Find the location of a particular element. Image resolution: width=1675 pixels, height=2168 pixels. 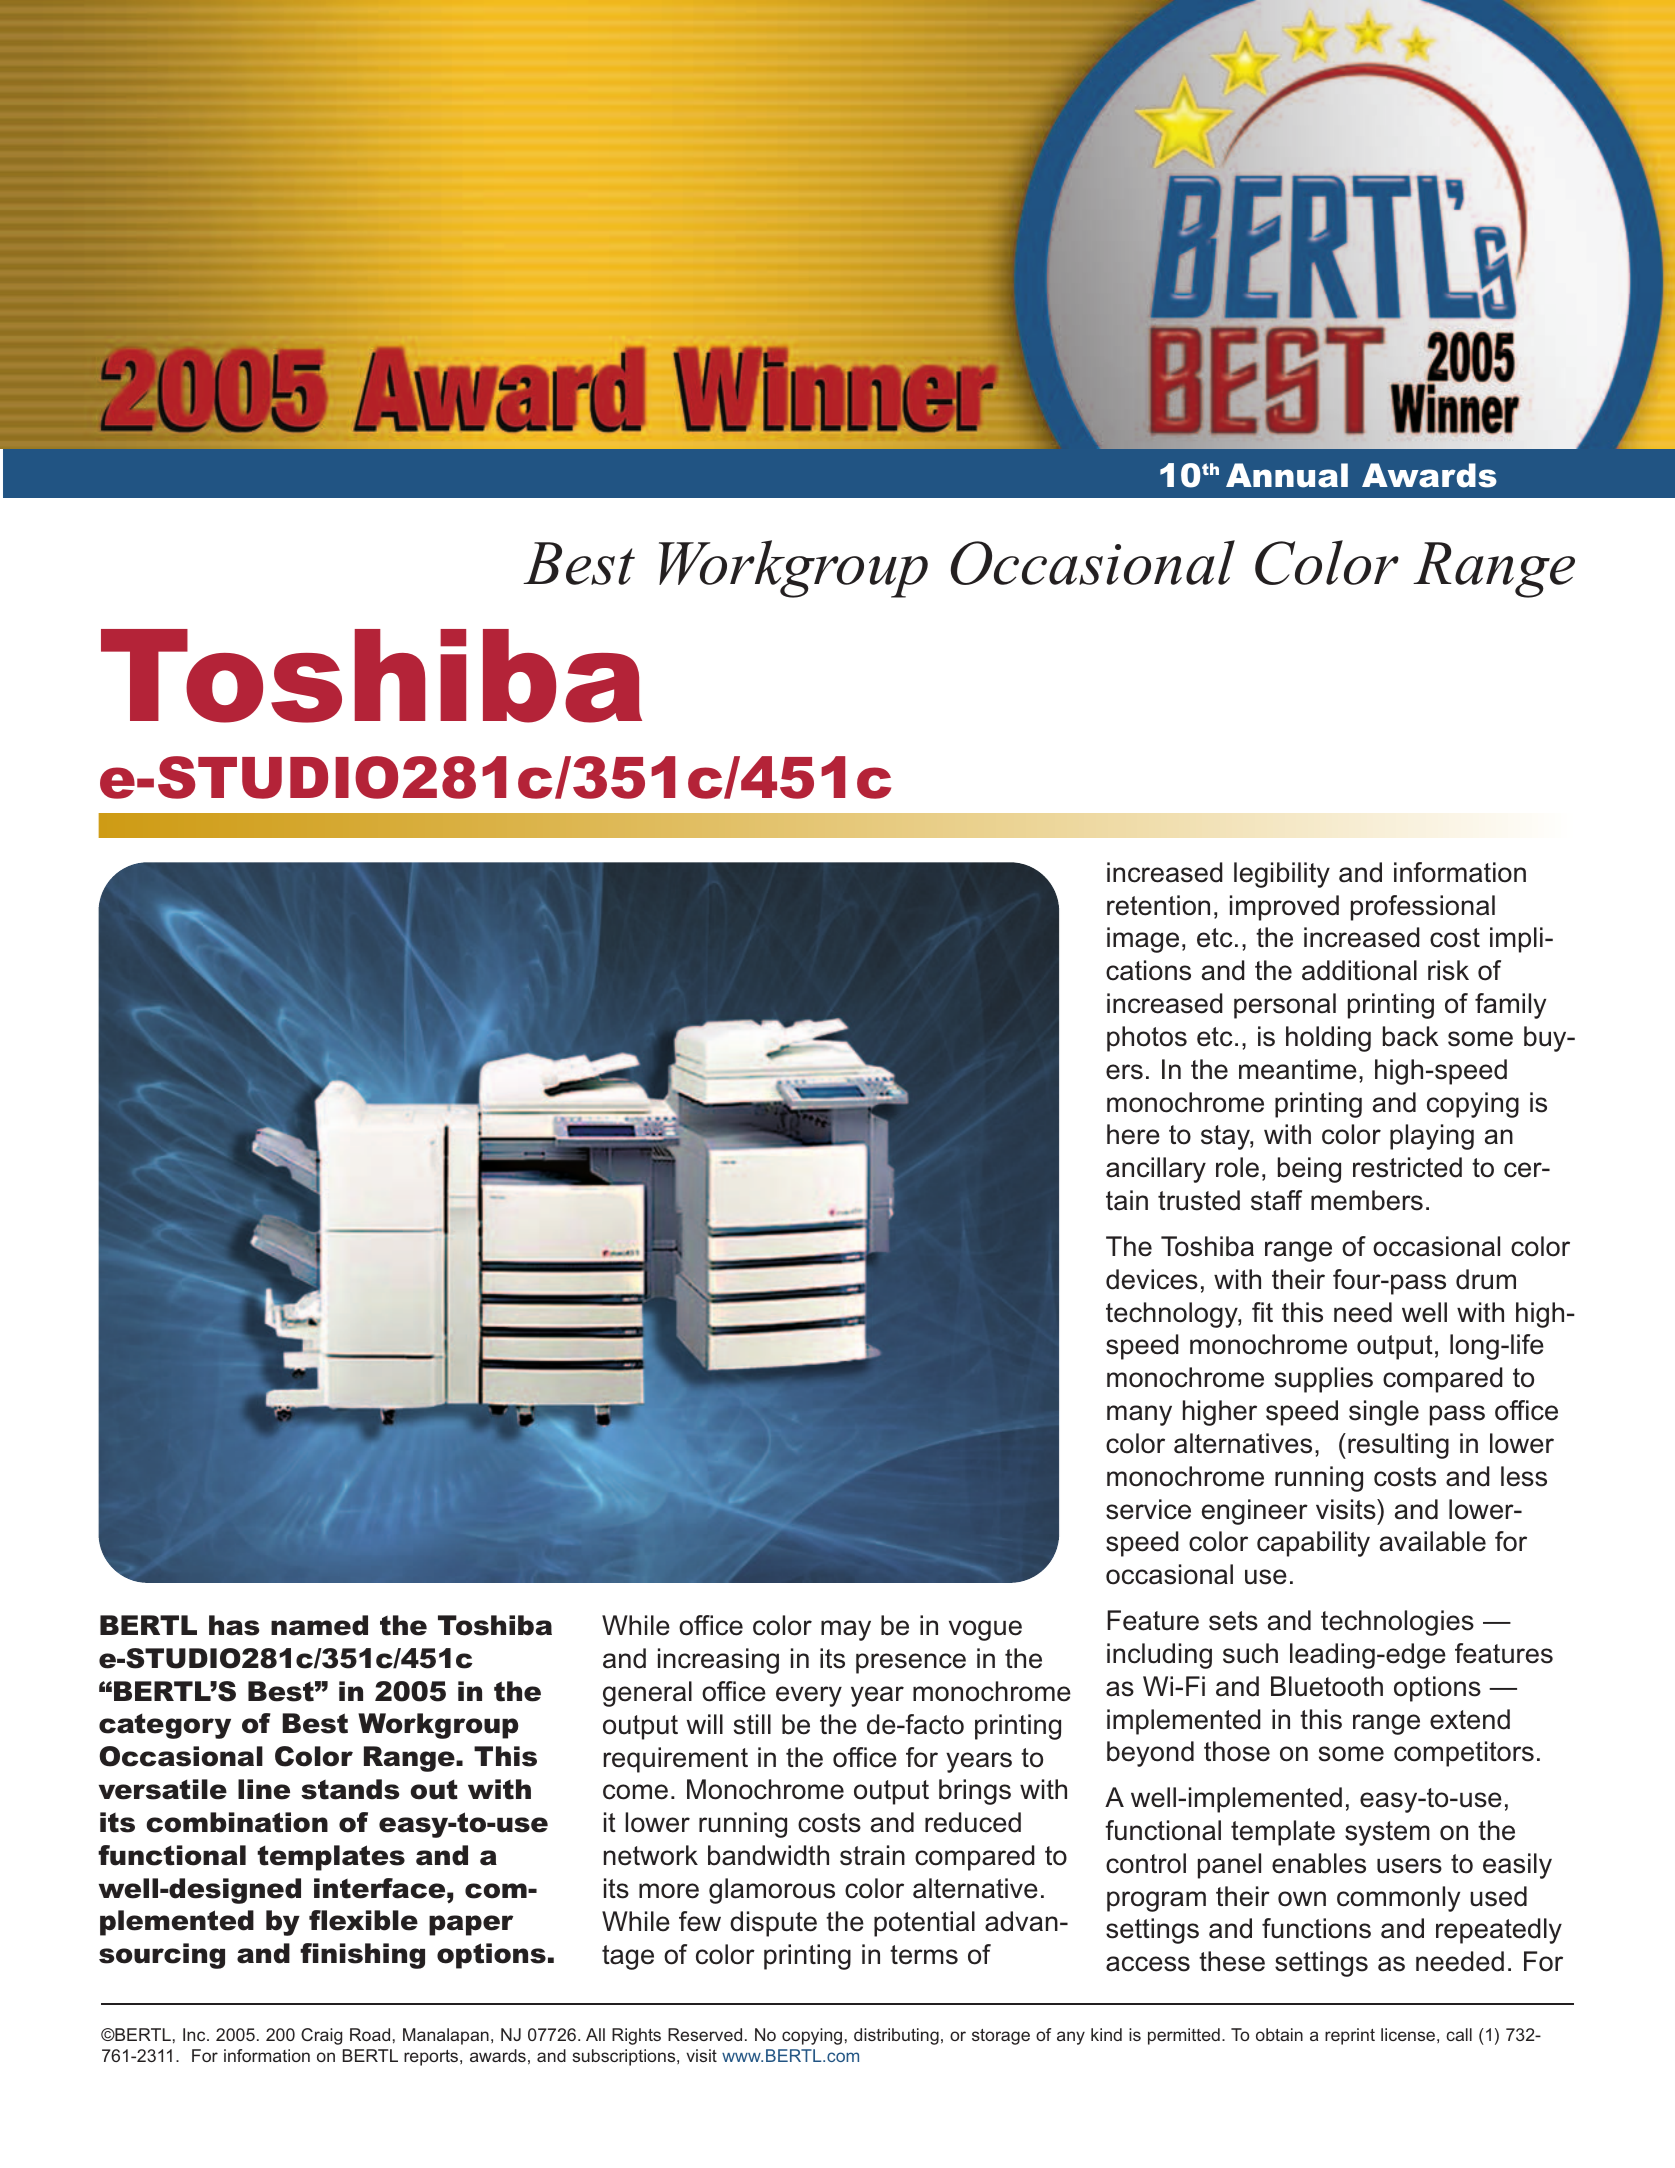

image is located at coordinates (1143, 940).
